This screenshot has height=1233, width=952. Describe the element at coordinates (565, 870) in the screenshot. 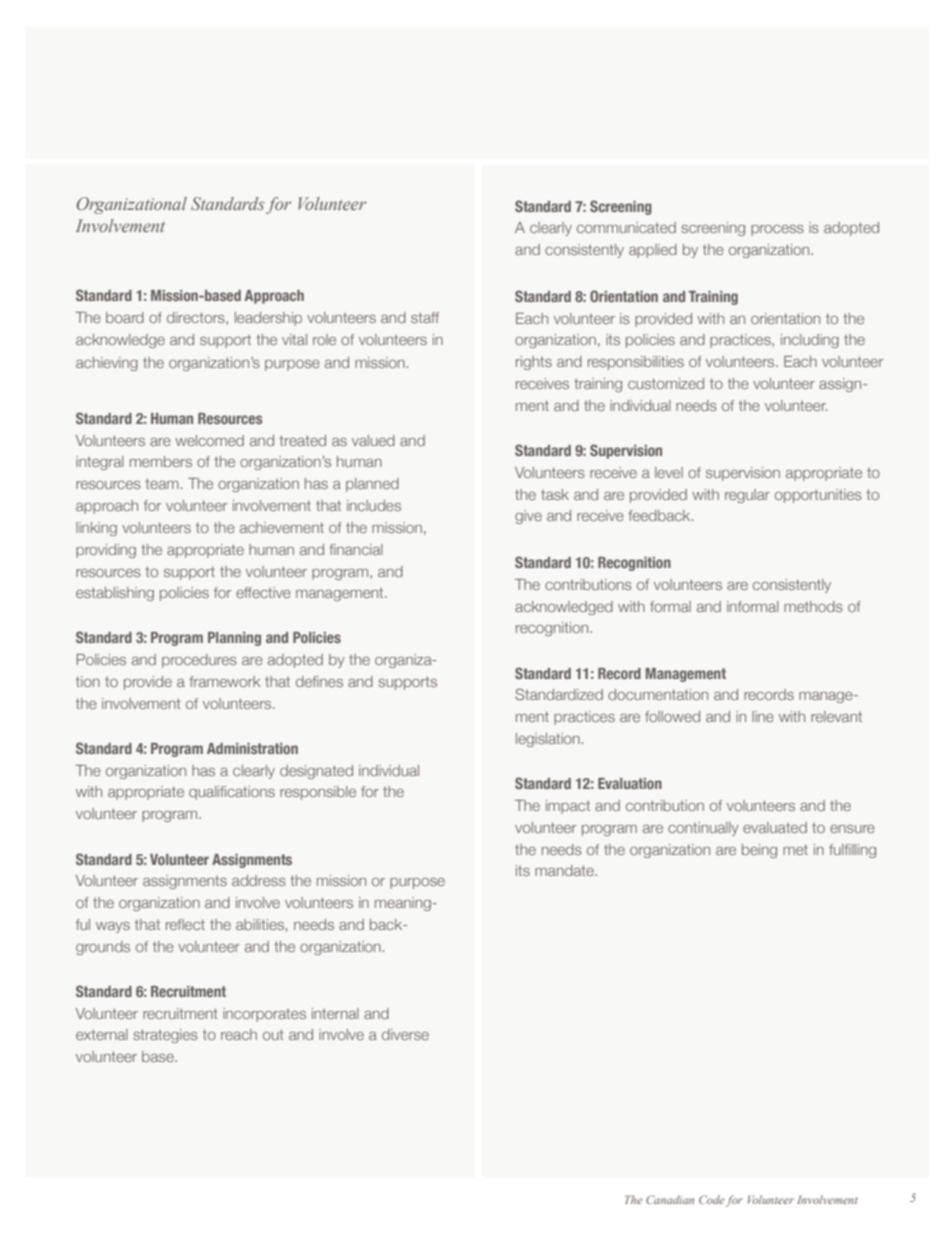

I see `mandate` at that location.
